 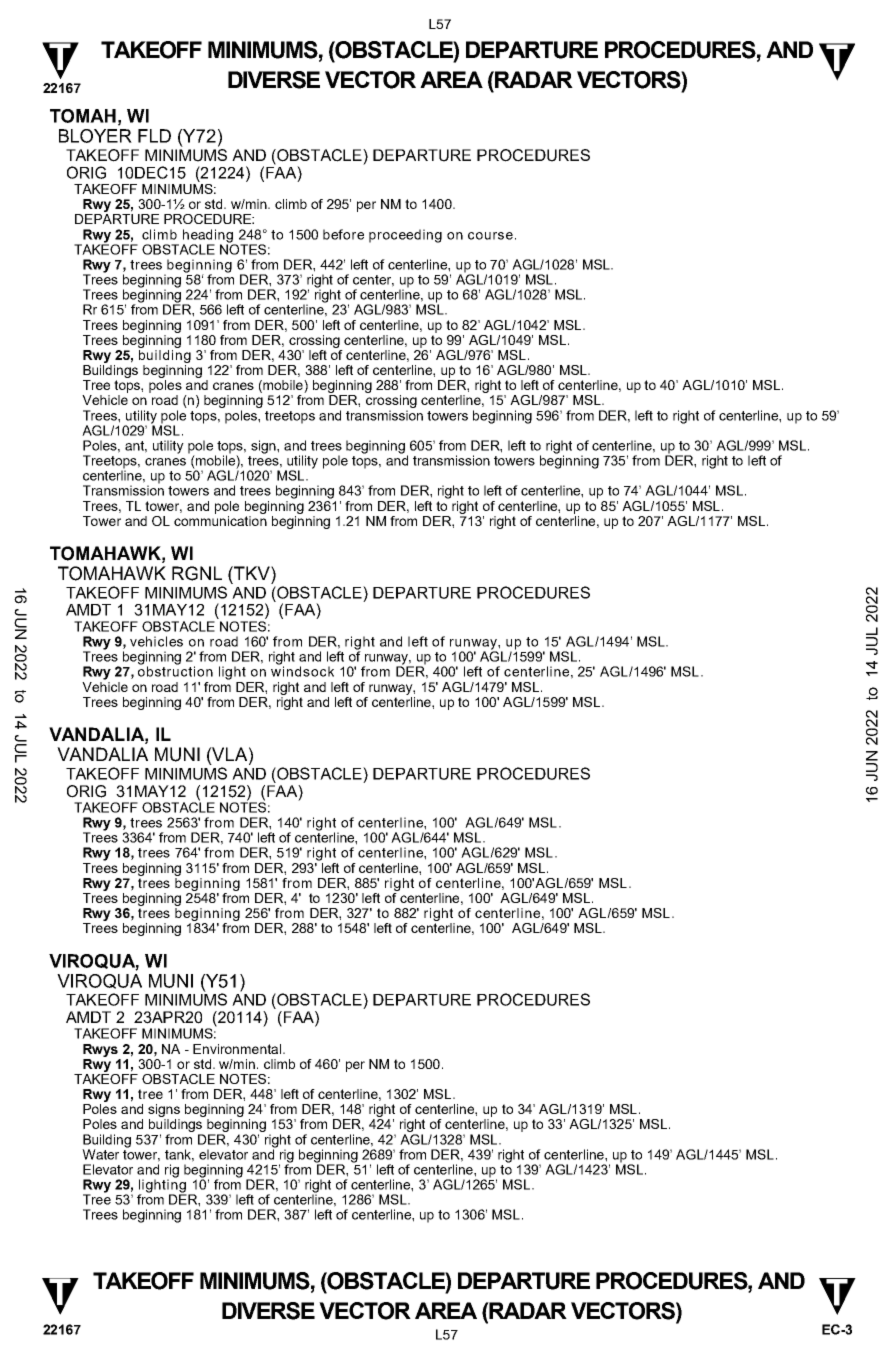 What do you see at coordinates (237, 1049) in the screenshot?
I see `Environmental` at bounding box center [237, 1049].
